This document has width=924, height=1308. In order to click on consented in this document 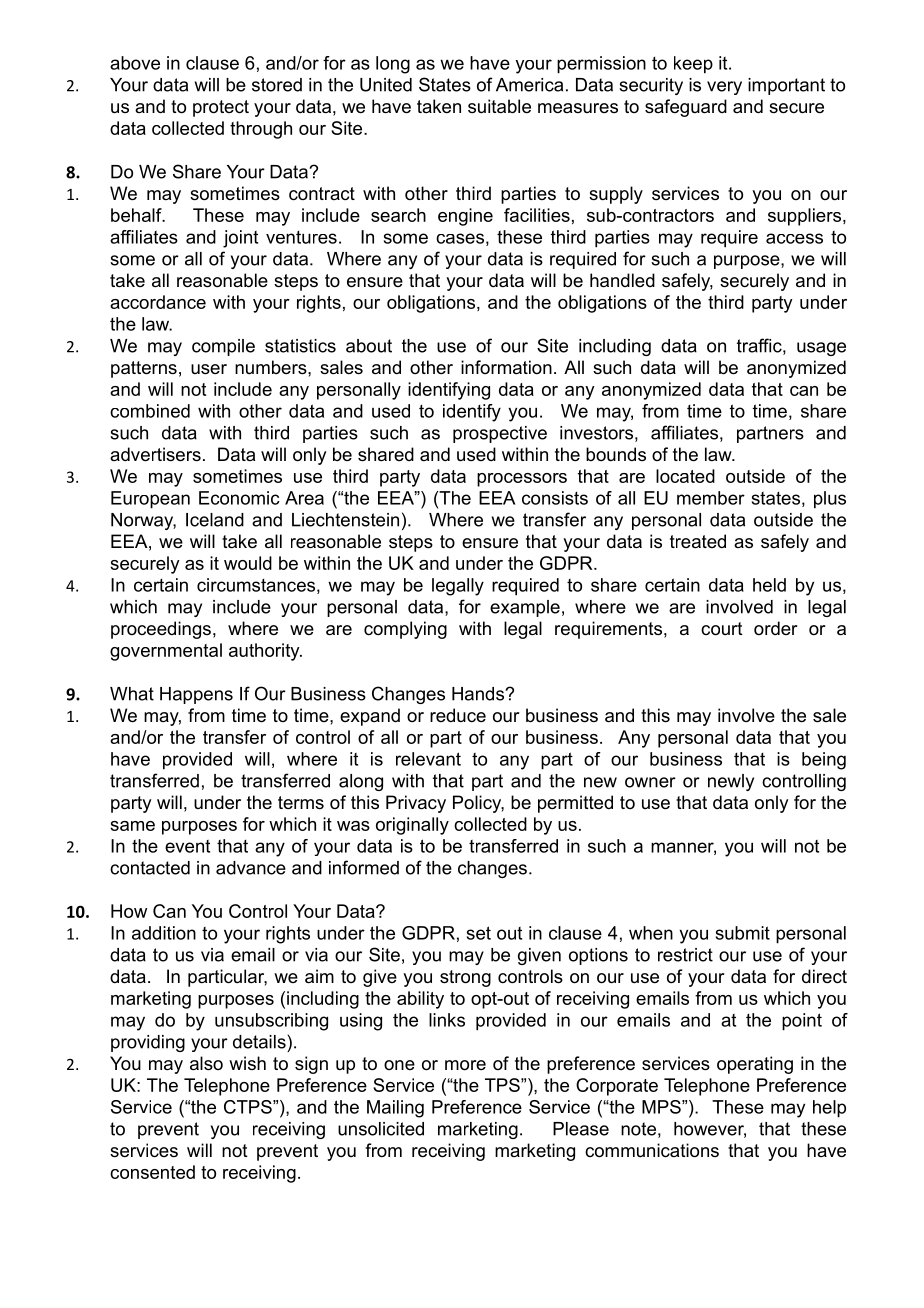, I will do `click(152, 1172)`.
